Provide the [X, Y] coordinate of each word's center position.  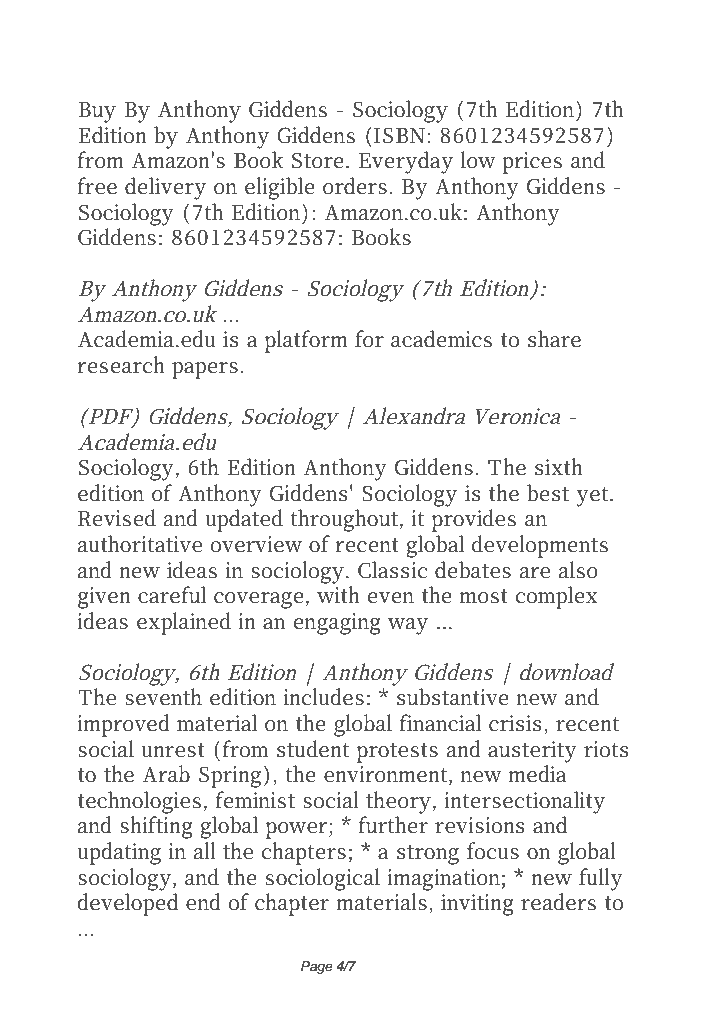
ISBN [399, 135]
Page [317, 967]
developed [128, 904]
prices [532, 163]
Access [120, 41]
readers [558, 902]
